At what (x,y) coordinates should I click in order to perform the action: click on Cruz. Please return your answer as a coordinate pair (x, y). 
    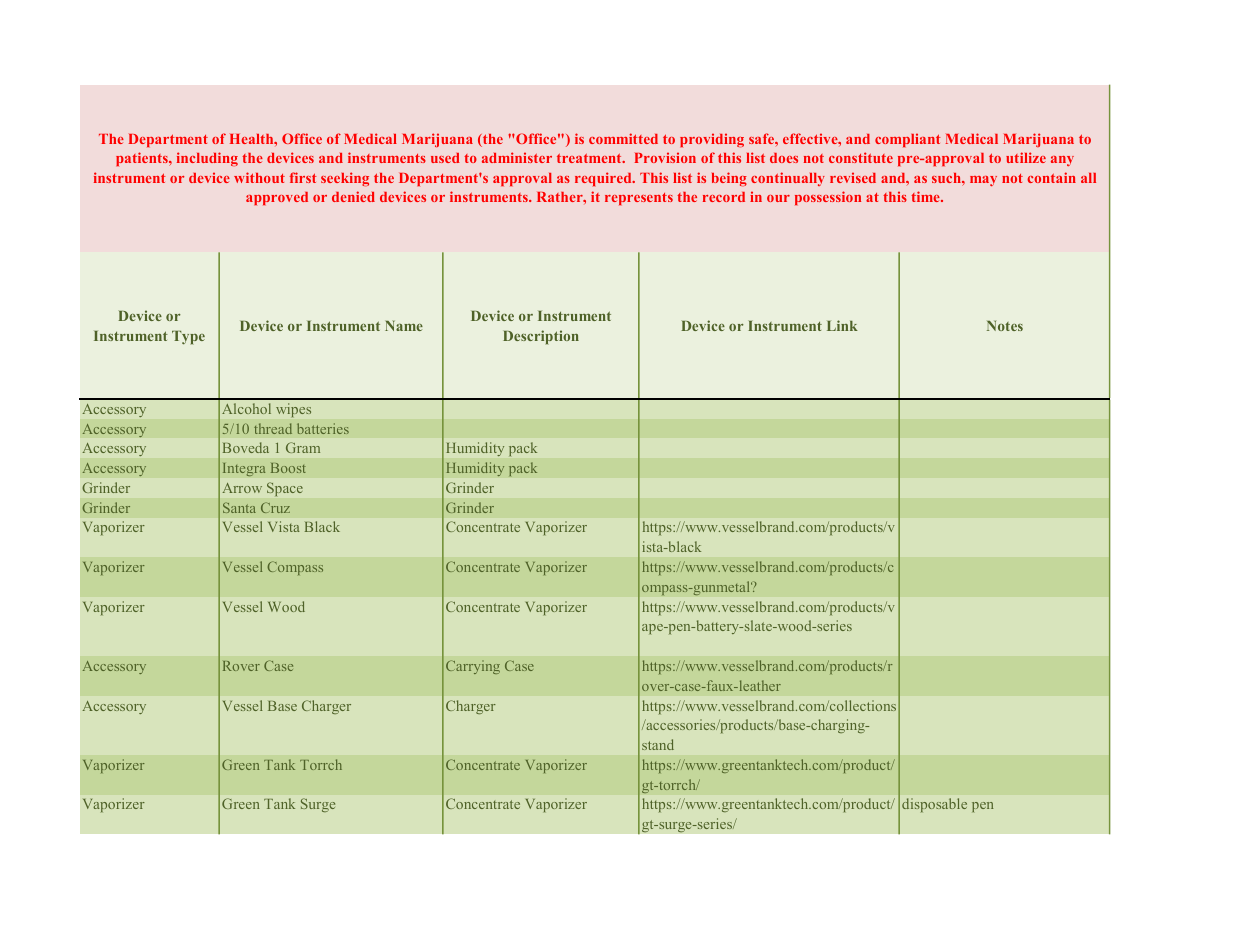
    Looking at the image, I should click on (275, 507).
